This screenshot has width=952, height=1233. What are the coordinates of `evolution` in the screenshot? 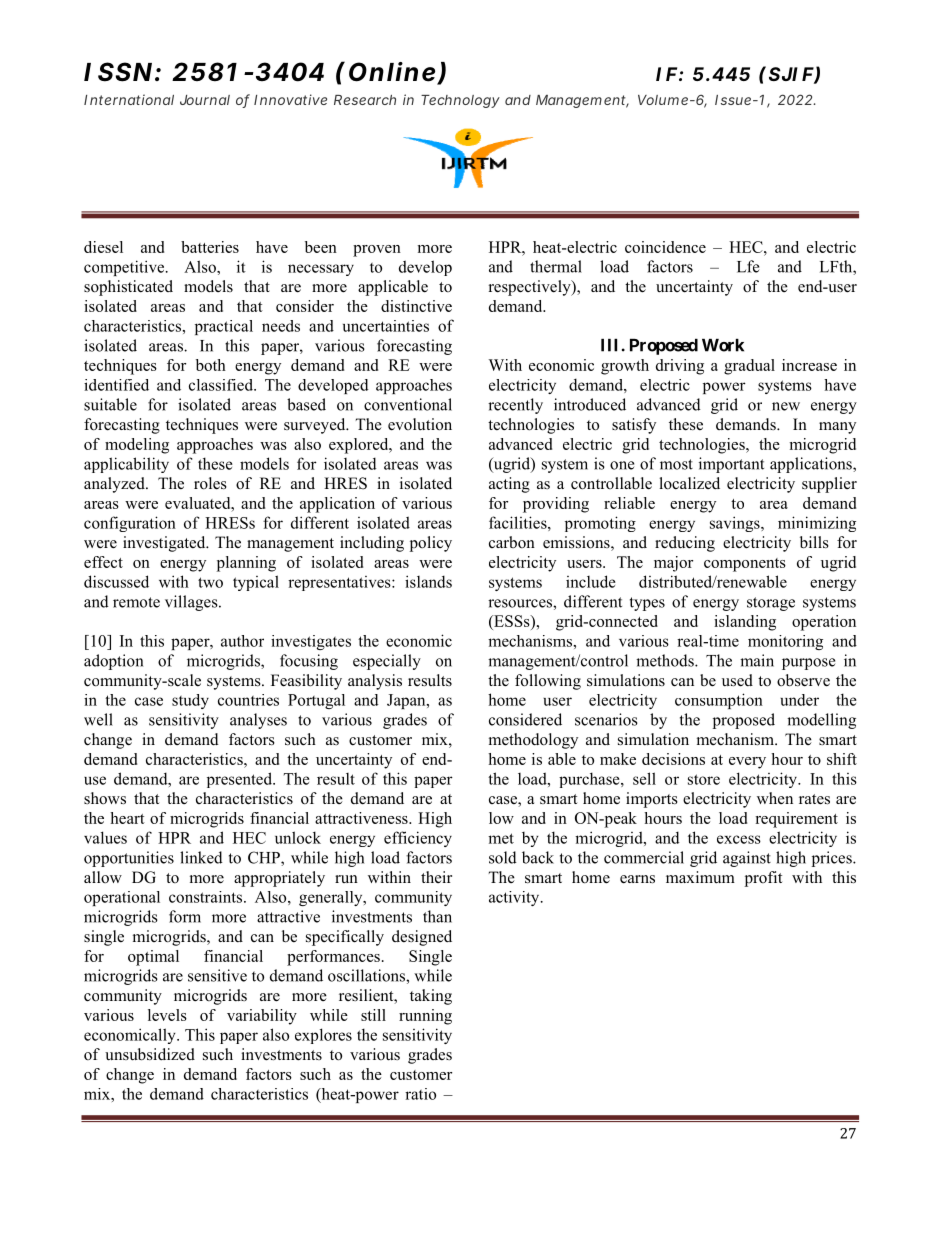 It's located at (420, 424).
